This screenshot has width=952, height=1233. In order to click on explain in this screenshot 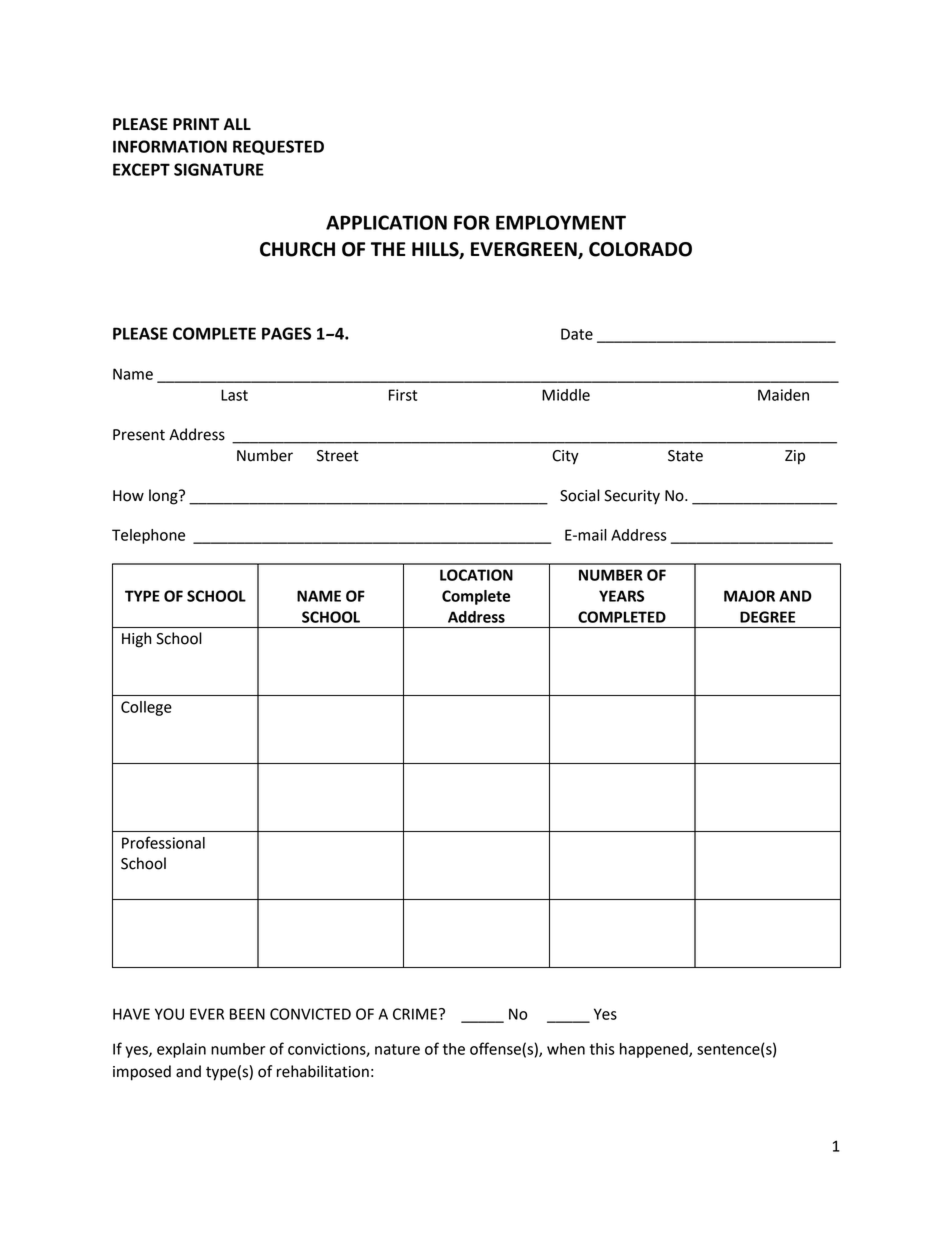, I will do `click(181, 1050)`.
